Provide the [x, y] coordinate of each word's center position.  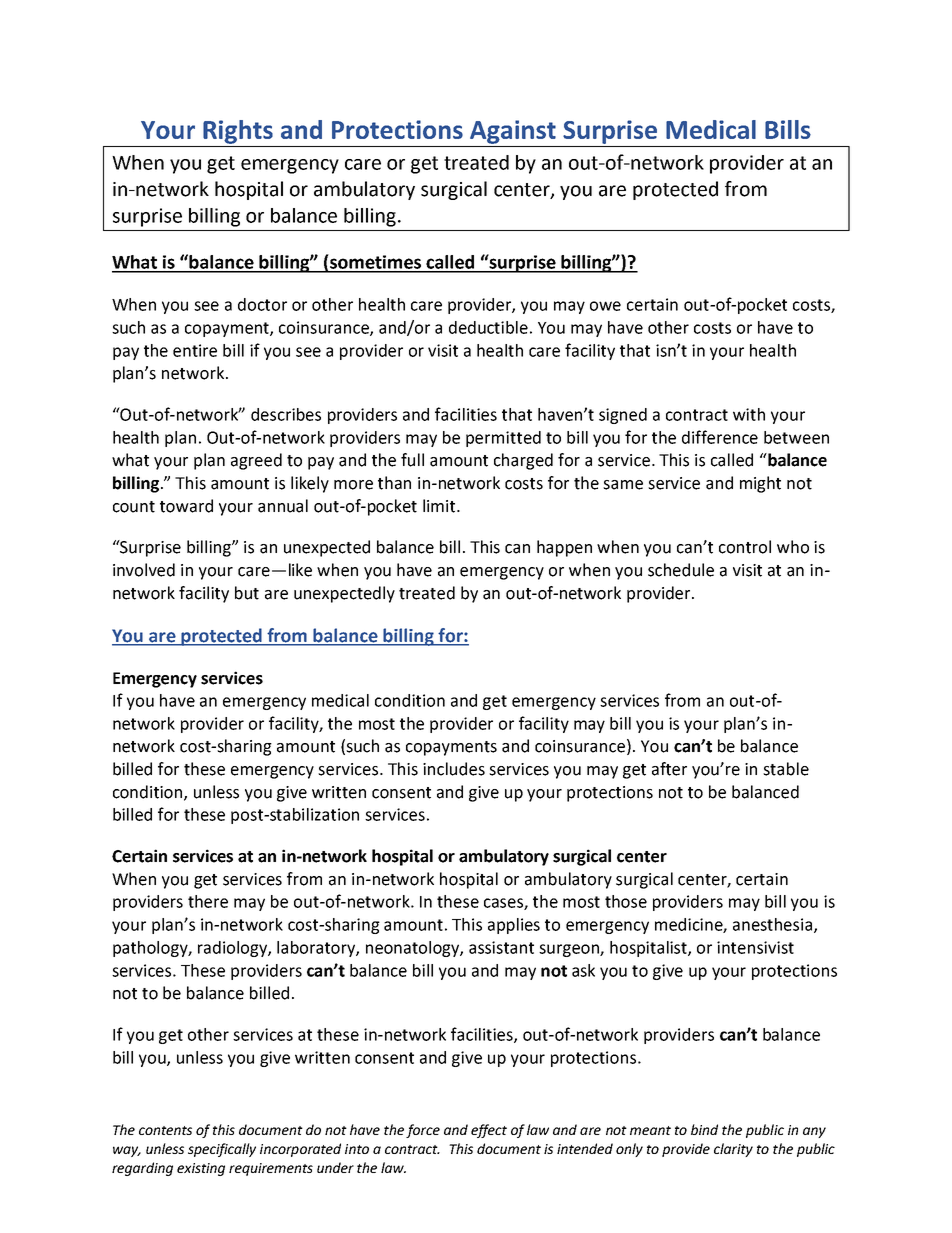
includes [454, 769]
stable [786, 769]
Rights [238, 132]
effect [489, 1131]
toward [186, 506]
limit [440, 506]
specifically [222, 1150]
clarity [733, 1150]
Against [513, 132]
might [760, 484]
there [208, 901]
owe [605, 306]
